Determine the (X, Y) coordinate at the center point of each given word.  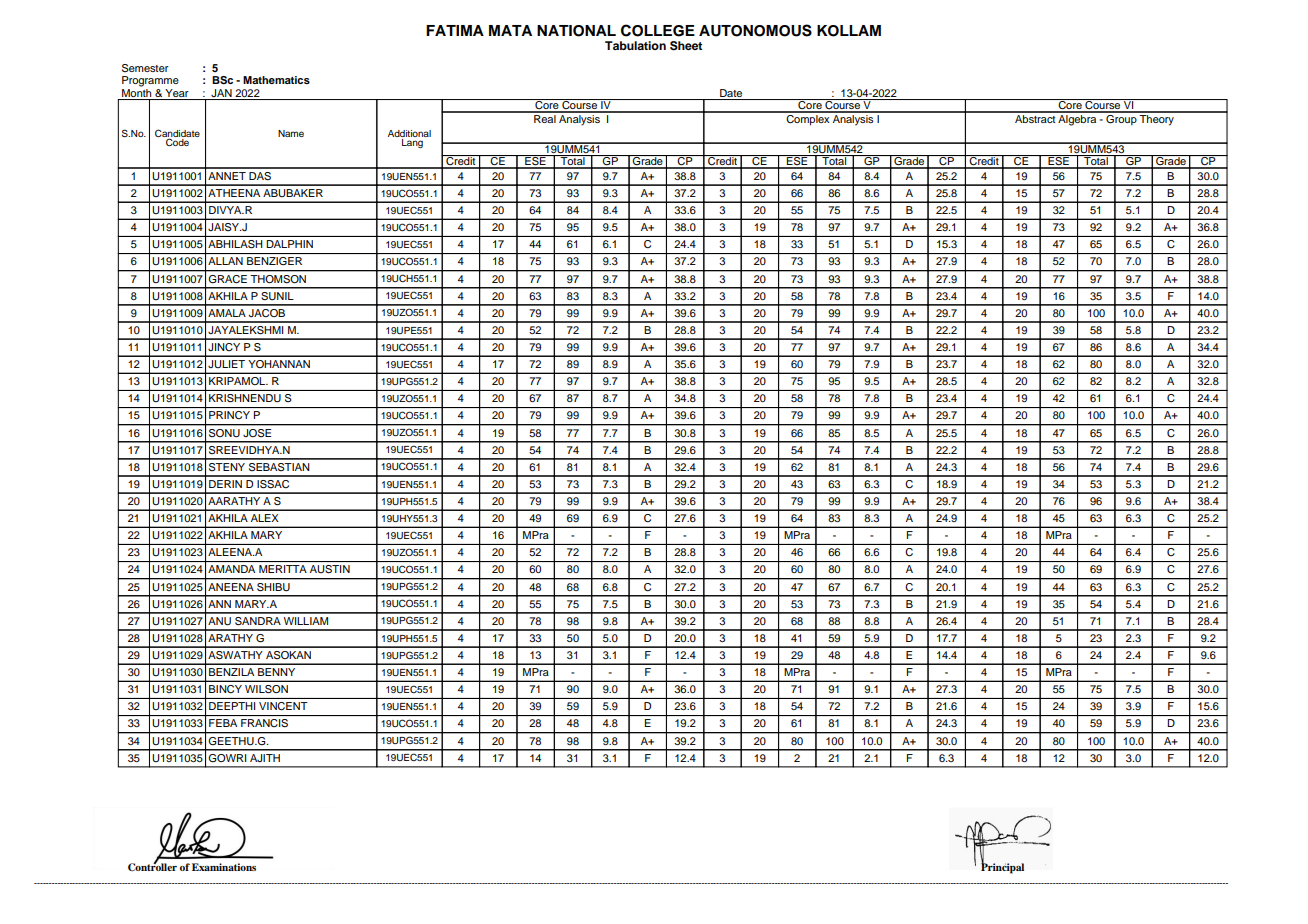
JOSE (257, 433)
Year (176, 93)
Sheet (686, 46)
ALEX (264, 518)
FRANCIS (264, 723)
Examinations (224, 867)
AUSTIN (330, 569)
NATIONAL (576, 31)
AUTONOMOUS (755, 30)
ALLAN (225, 261)
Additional (409, 133)
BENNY (276, 672)
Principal (1002, 867)
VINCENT (283, 706)
